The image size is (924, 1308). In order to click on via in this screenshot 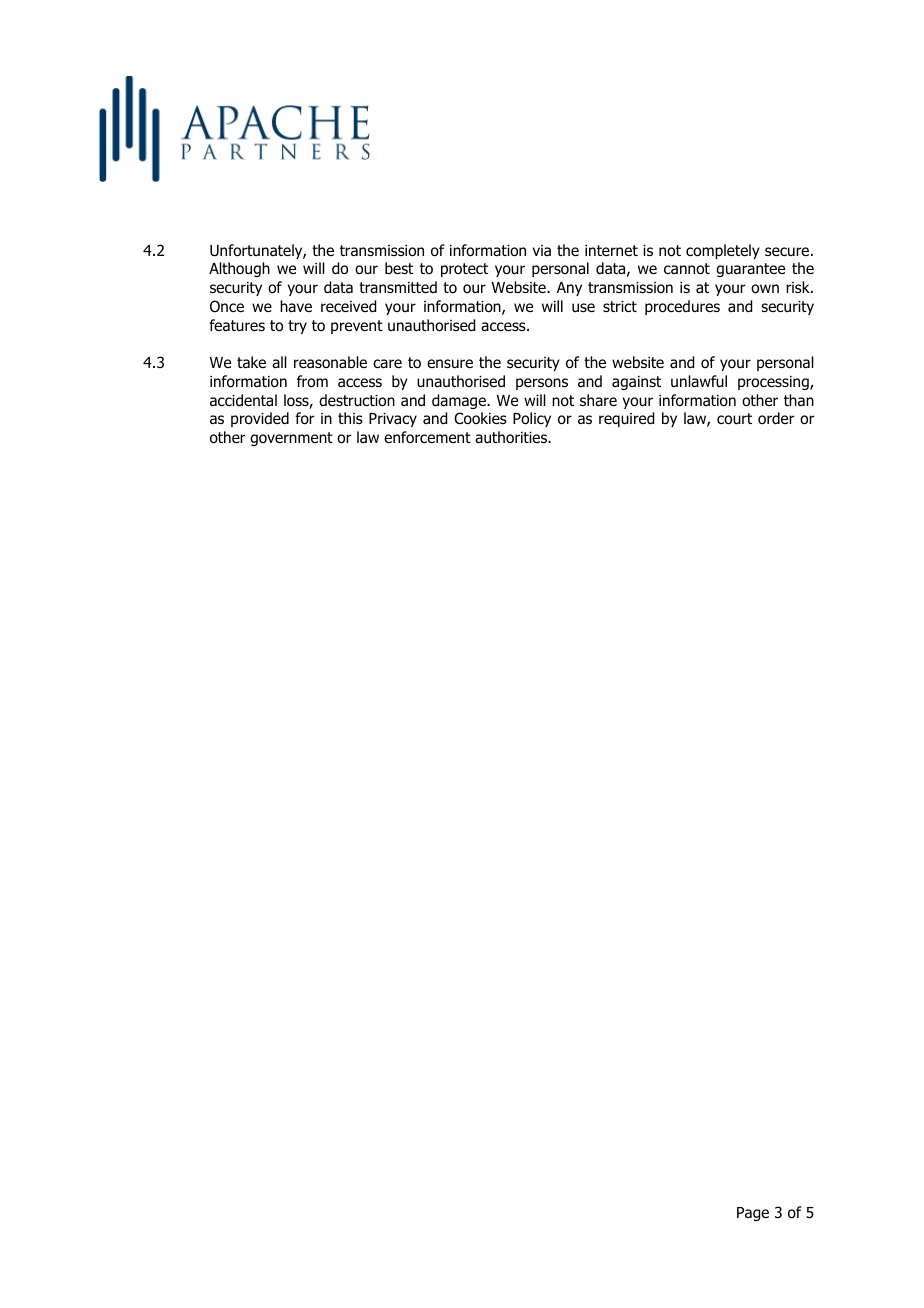, I will do `click(542, 250)`.
